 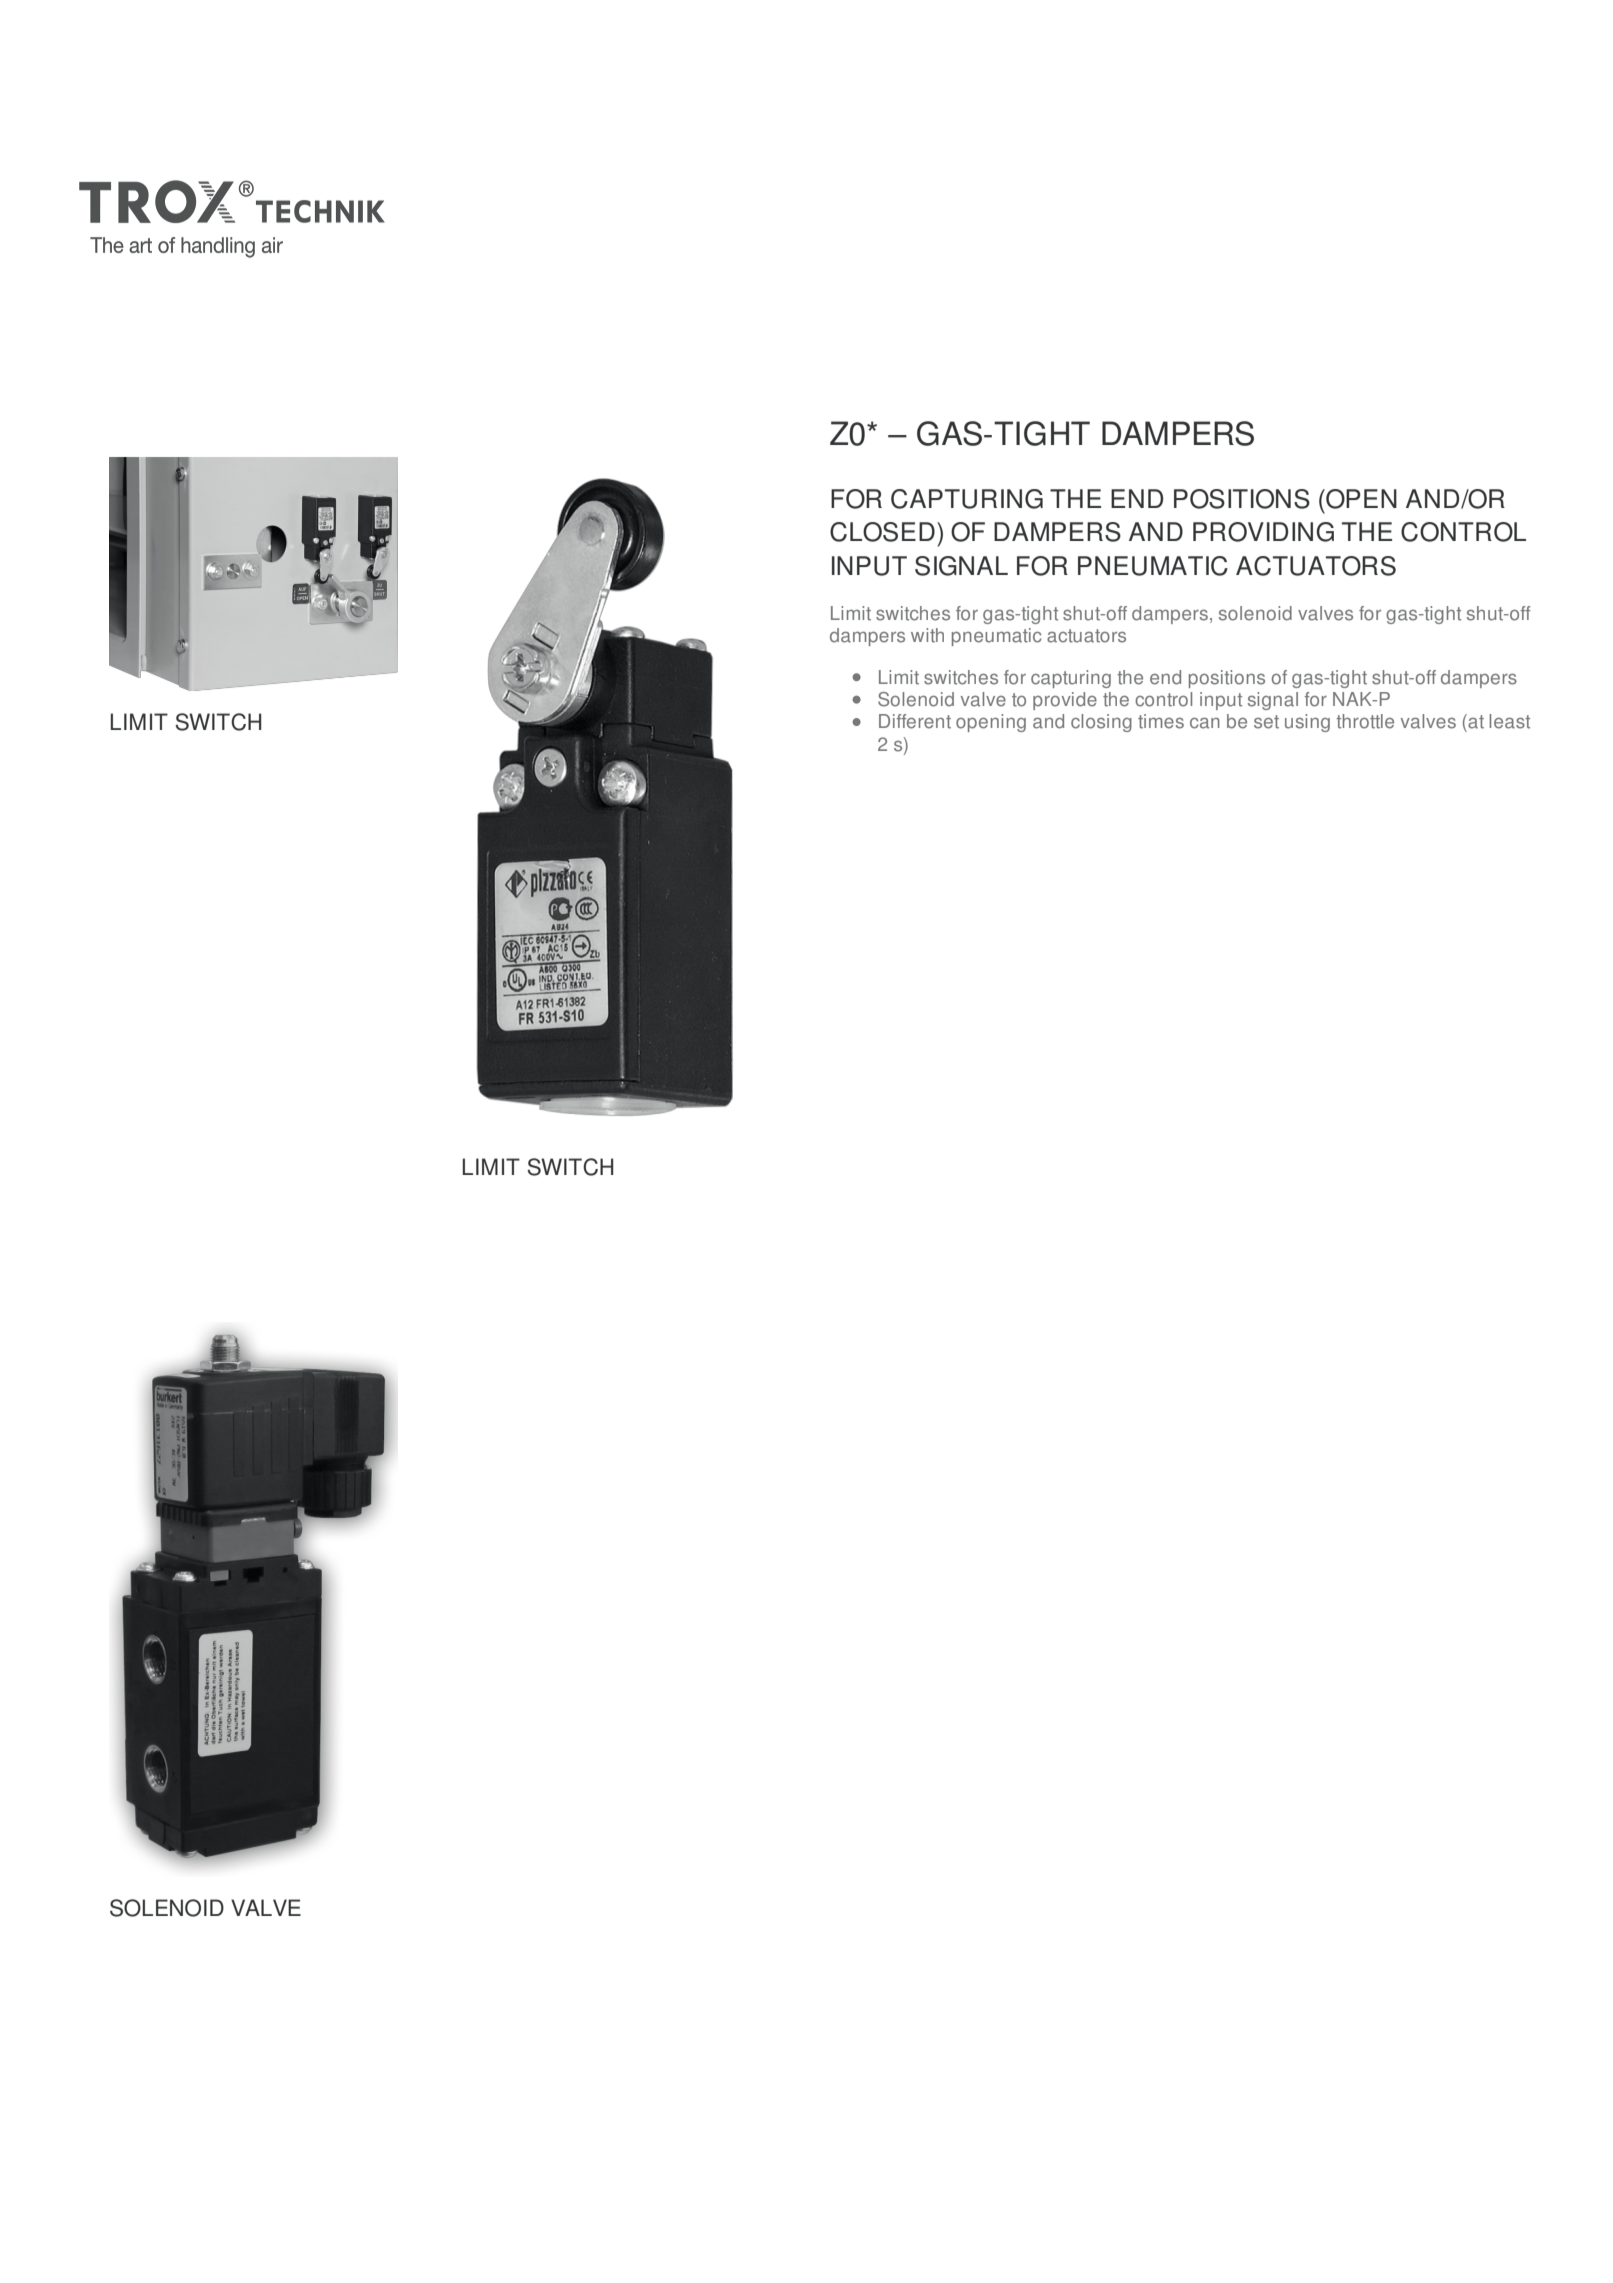 What do you see at coordinates (1263, 532) in the screenshot?
I see `PROVIDING` at bounding box center [1263, 532].
